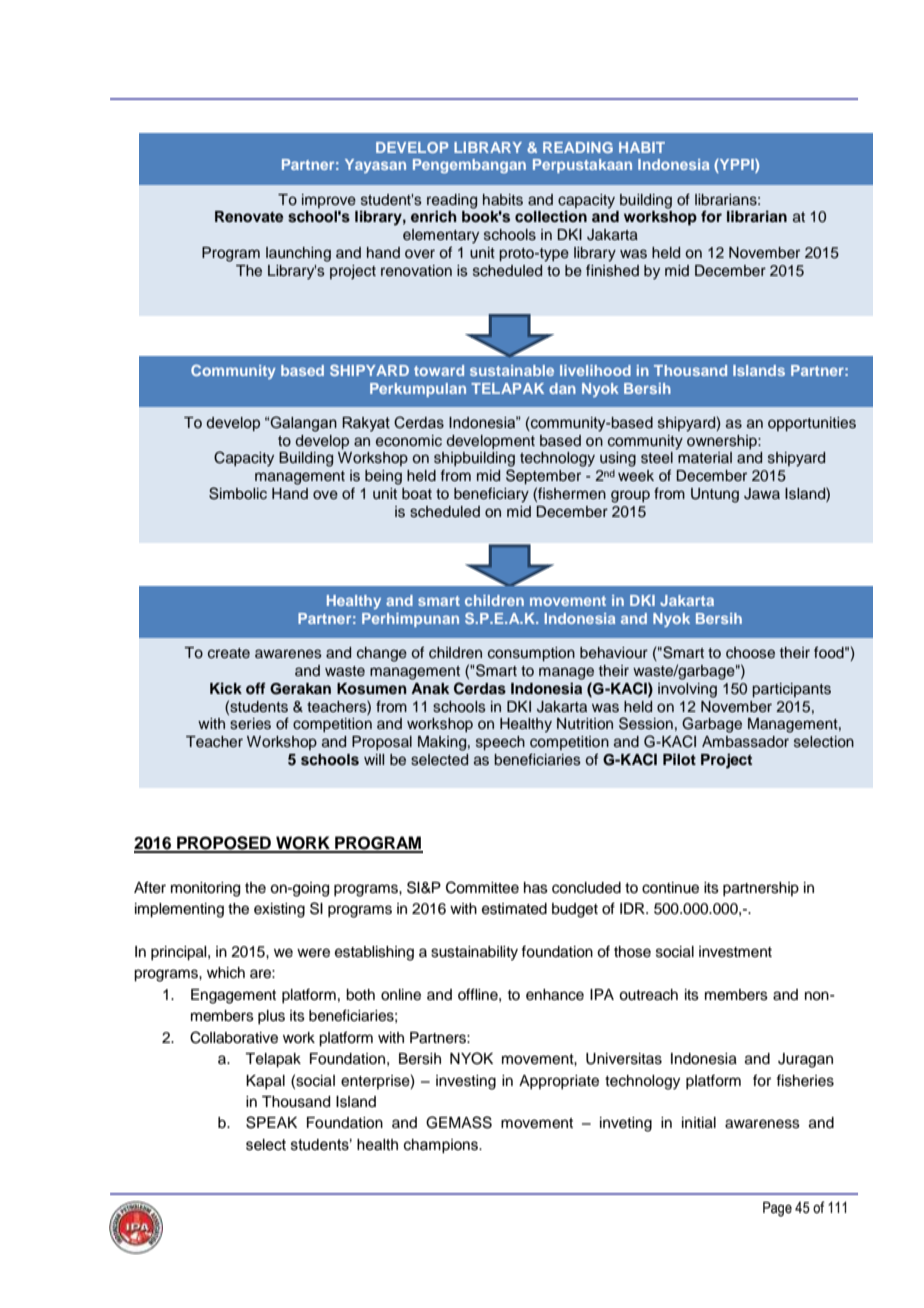  Describe the element at coordinates (441, 236) in the page. I see `elementary` at that location.
